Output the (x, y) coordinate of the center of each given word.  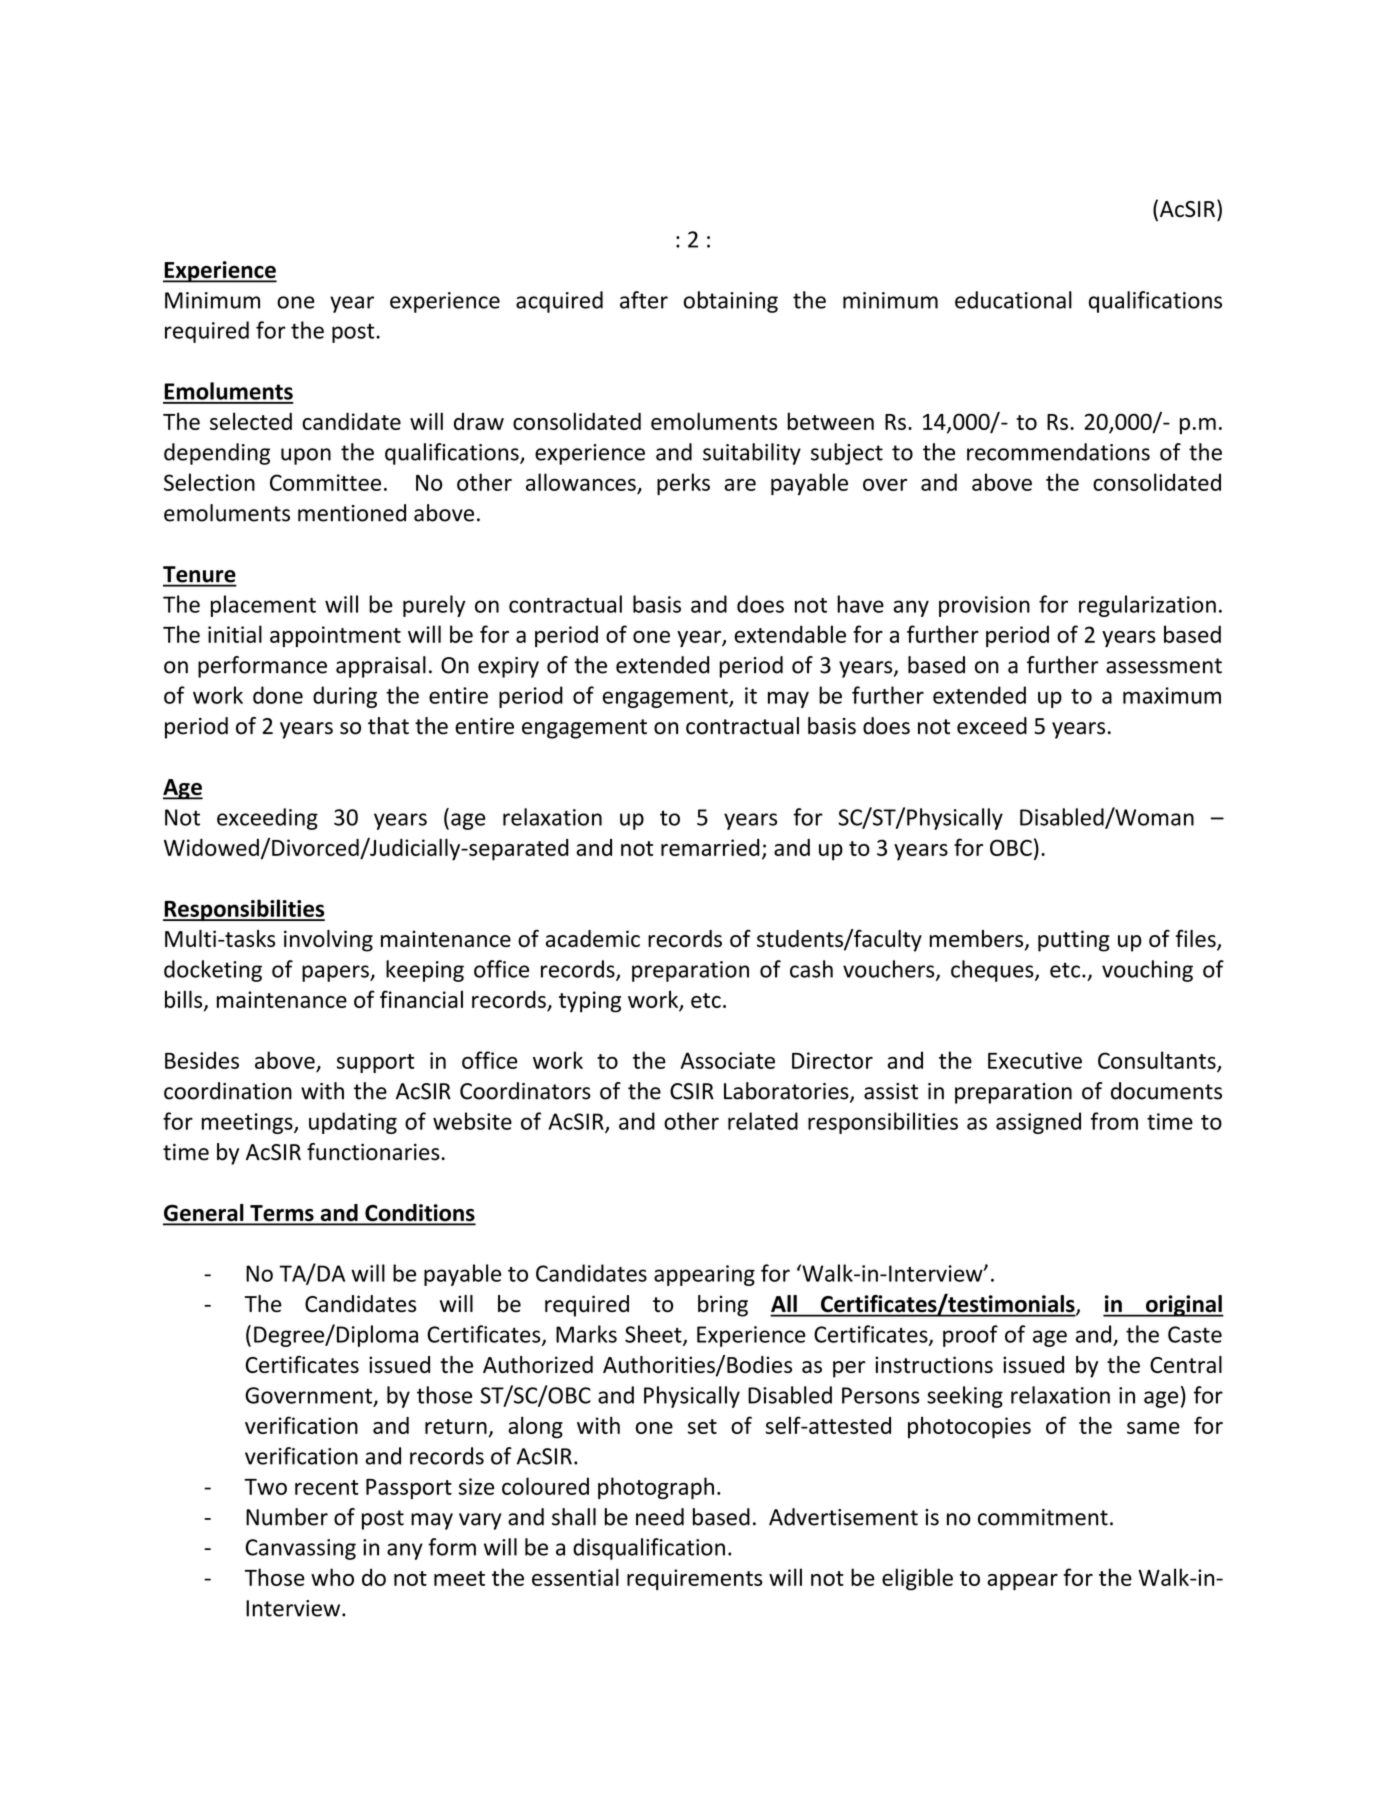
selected (251, 421)
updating (353, 1123)
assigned (1038, 1123)
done (278, 695)
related (763, 1121)
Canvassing (300, 1549)
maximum (1172, 695)
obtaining (730, 302)
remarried (710, 847)
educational (1013, 300)
